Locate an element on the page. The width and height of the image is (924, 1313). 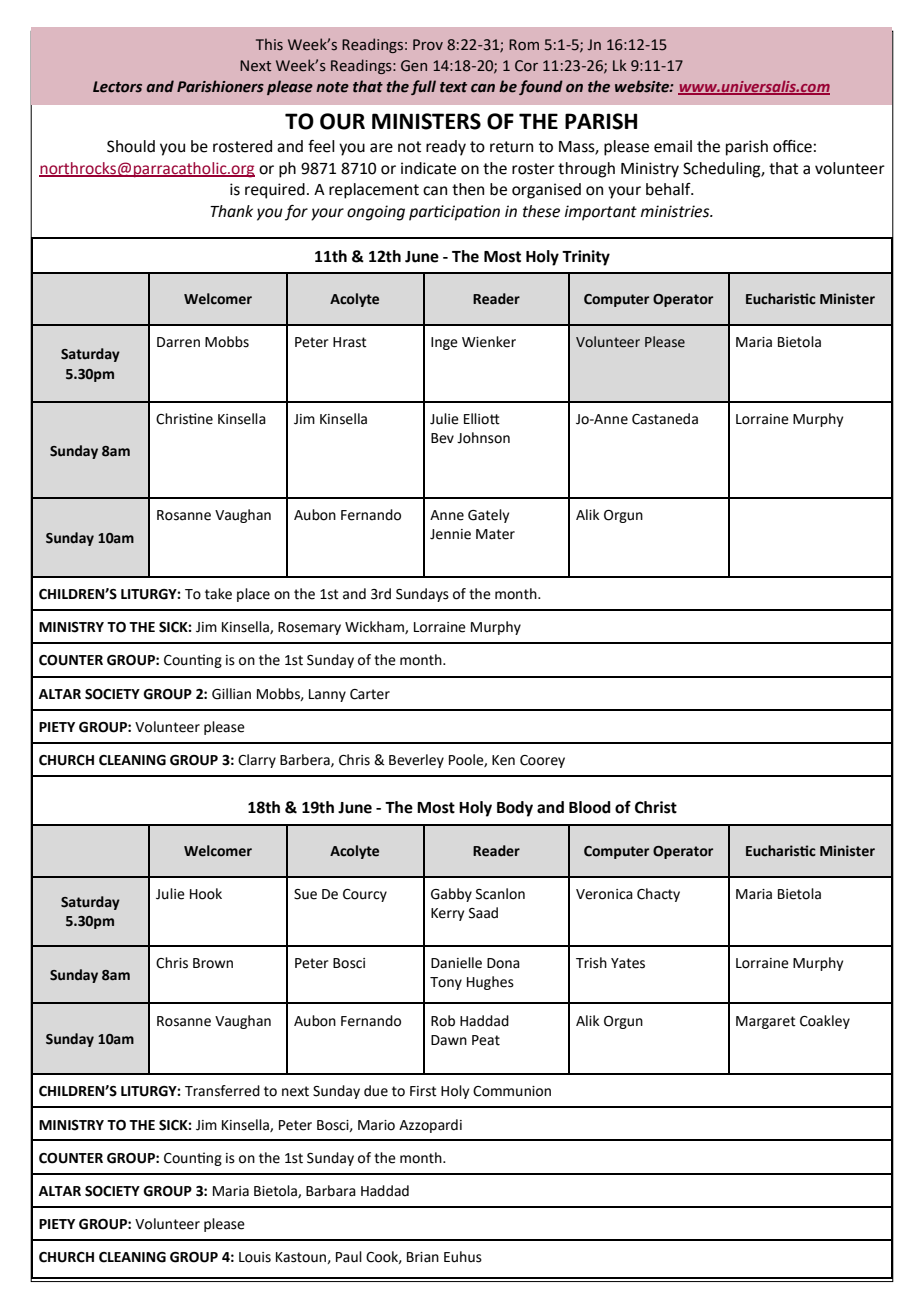
Body is located at coordinates (515, 809).
